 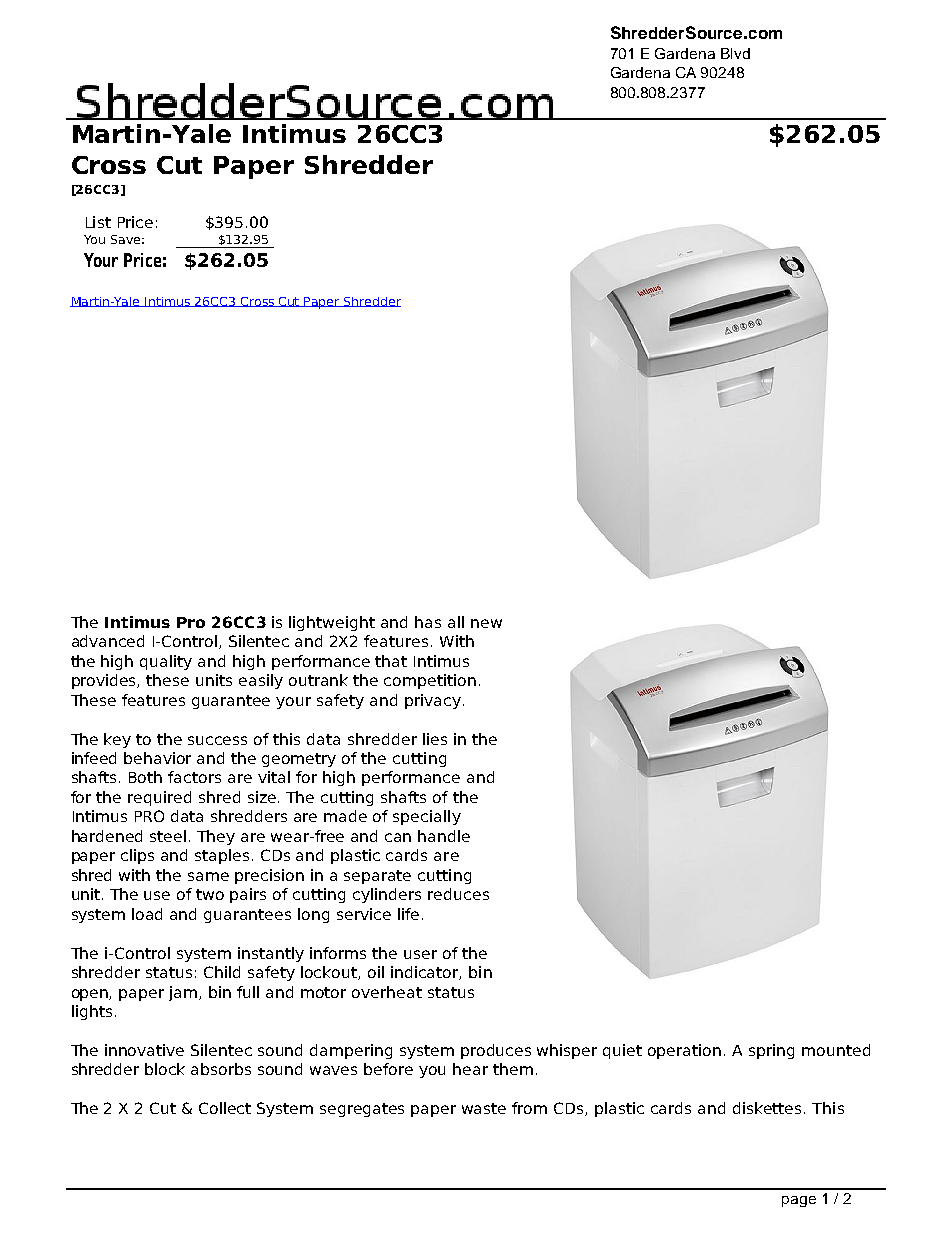 What do you see at coordinates (735, 53) in the screenshot?
I see `Blvd` at bounding box center [735, 53].
